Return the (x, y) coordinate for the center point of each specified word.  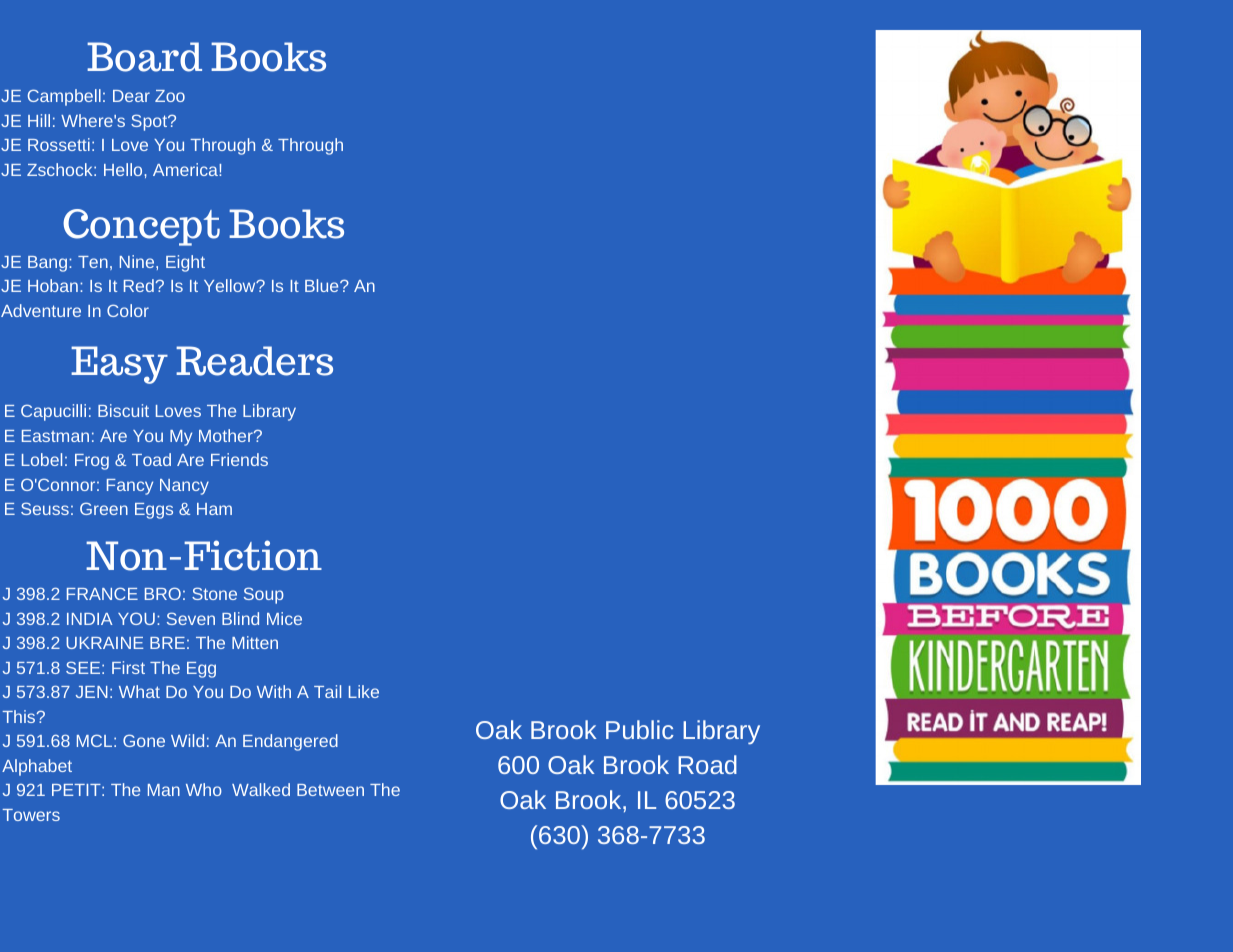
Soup (264, 595)
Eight (185, 263)
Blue (323, 285)
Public (640, 729)
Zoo (170, 96)
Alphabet (37, 767)
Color (128, 310)
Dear (131, 96)
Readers (254, 361)
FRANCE (102, 593)
